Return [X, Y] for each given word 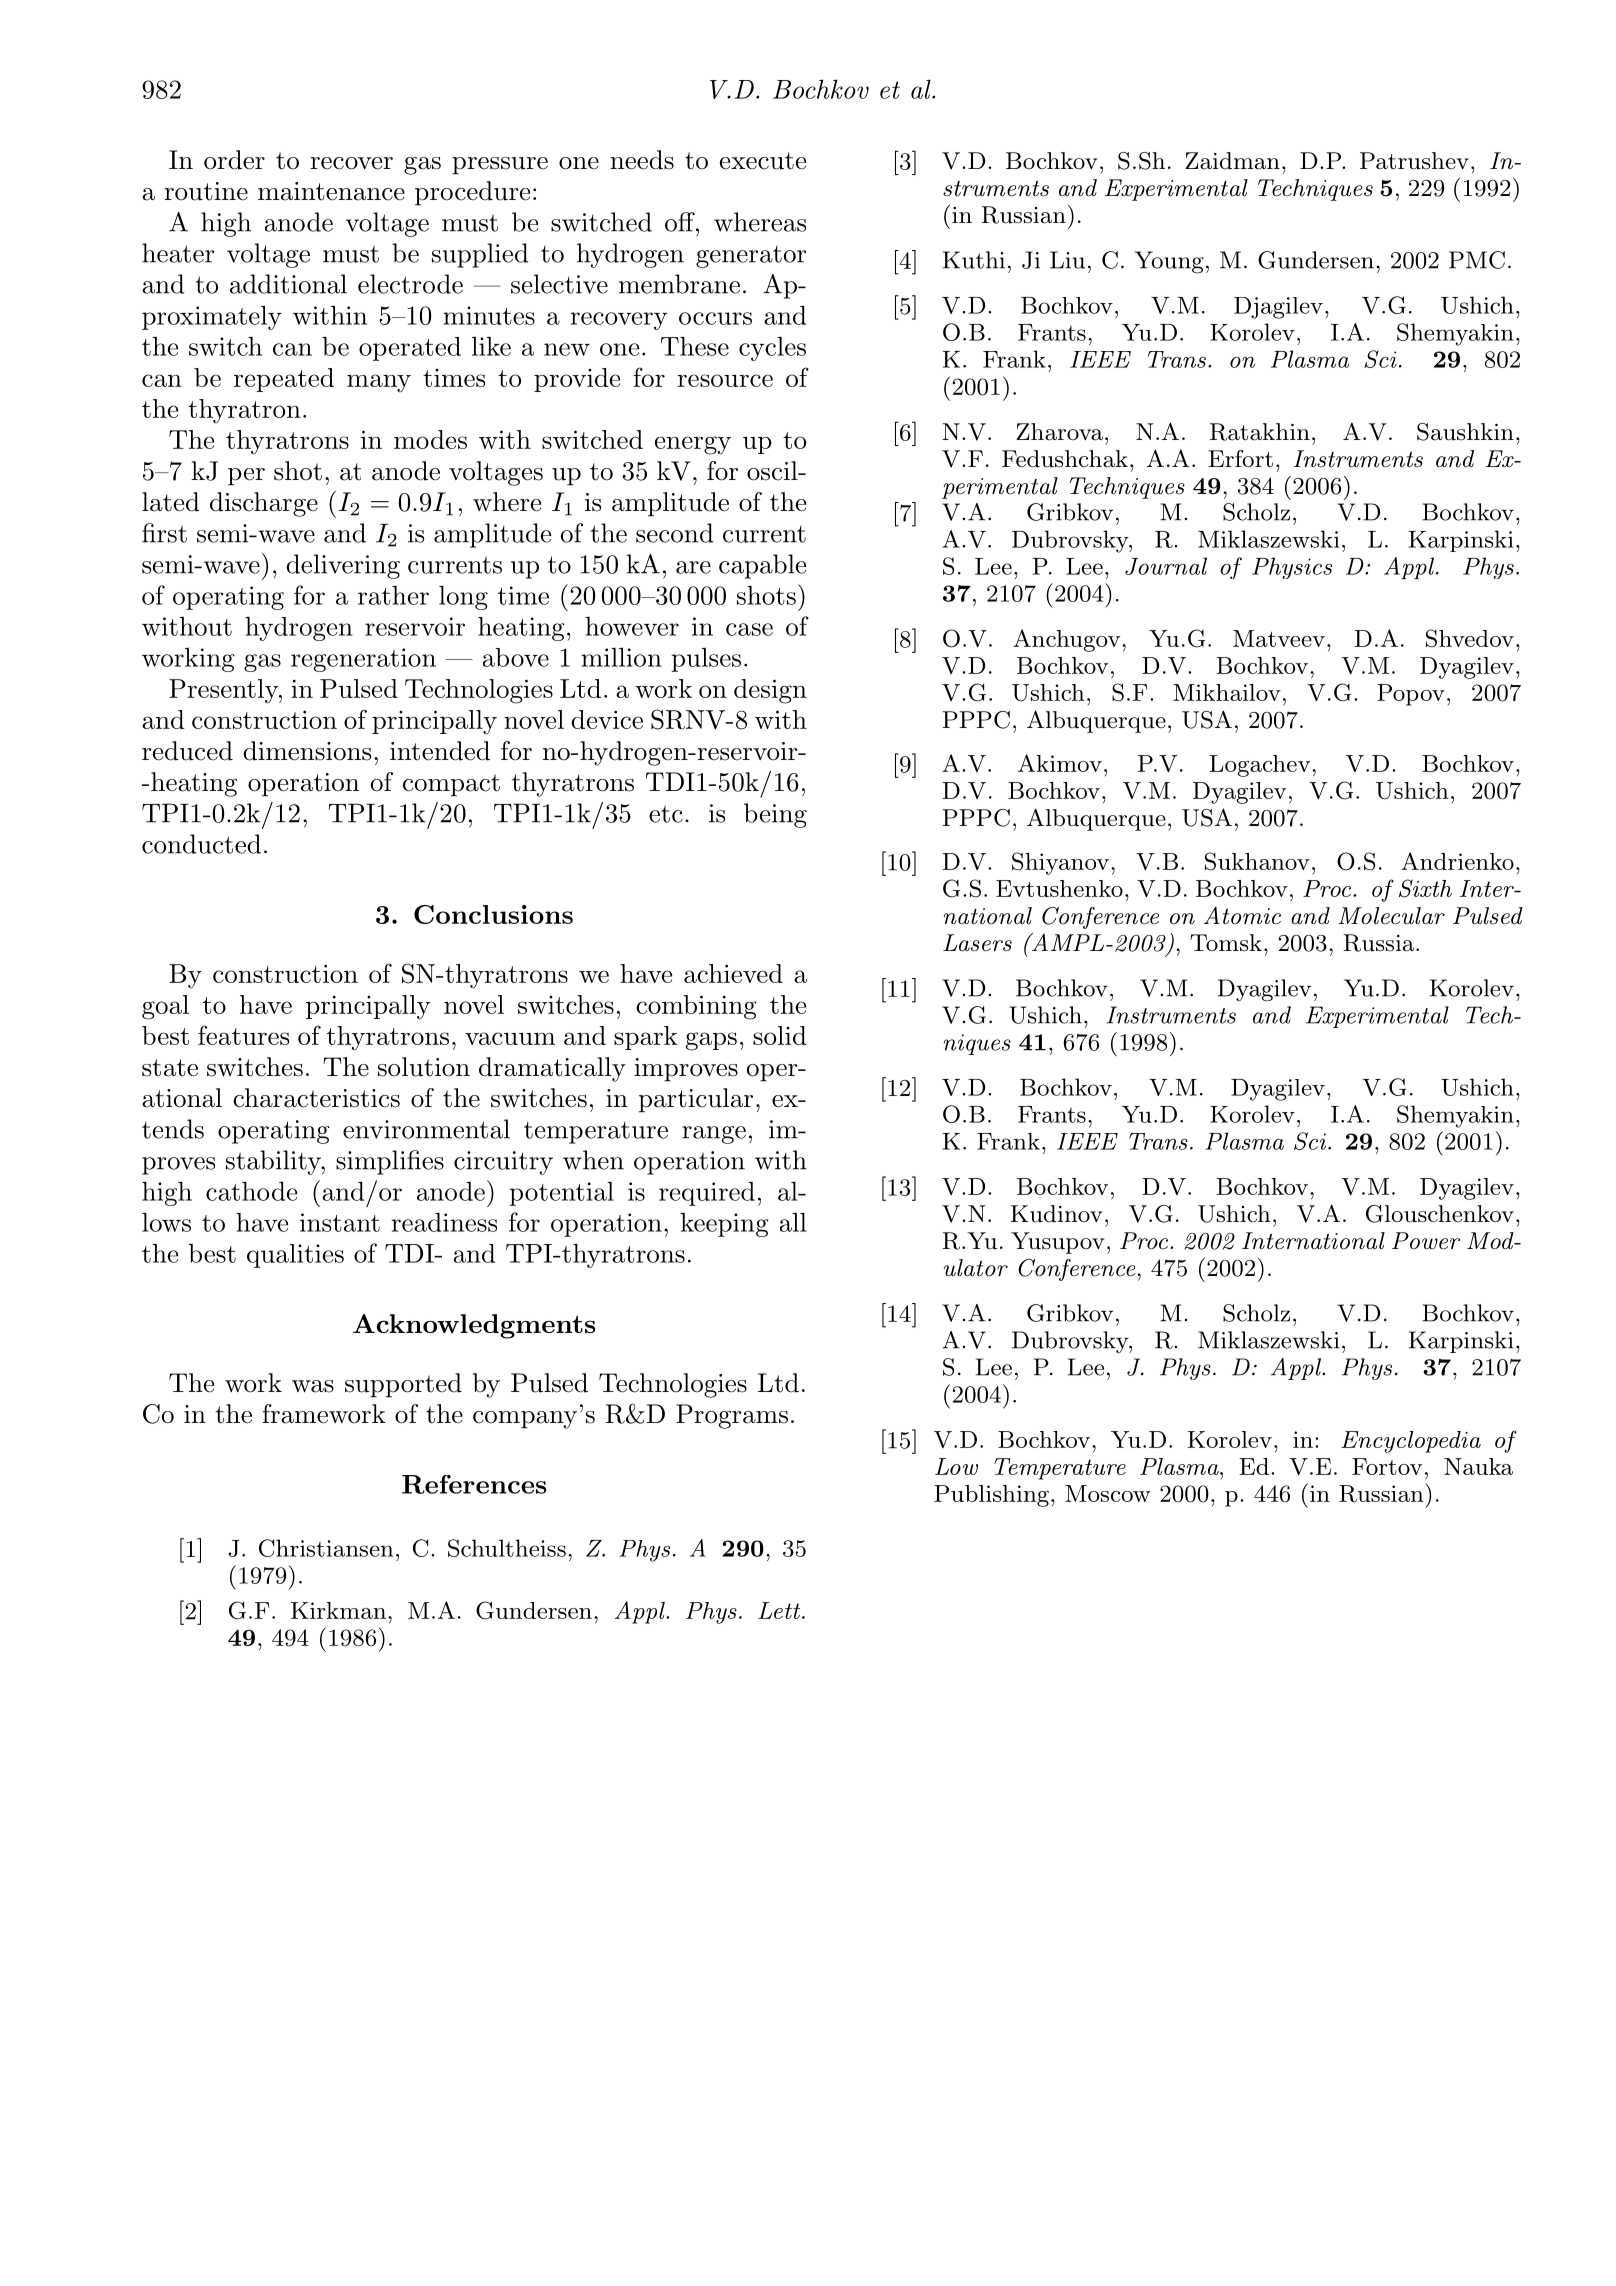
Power [1426, 1241]
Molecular [1391, 916]
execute [763, 161]
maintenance [331, 191]
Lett [780, 1610]
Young [1169, 262]
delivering [343, 566]
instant [340, 1222]
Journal [1166, 566]
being [775, 815]
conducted [201, 844]
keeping [724, 1225]
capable [762, 566]
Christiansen [326, 1548]
